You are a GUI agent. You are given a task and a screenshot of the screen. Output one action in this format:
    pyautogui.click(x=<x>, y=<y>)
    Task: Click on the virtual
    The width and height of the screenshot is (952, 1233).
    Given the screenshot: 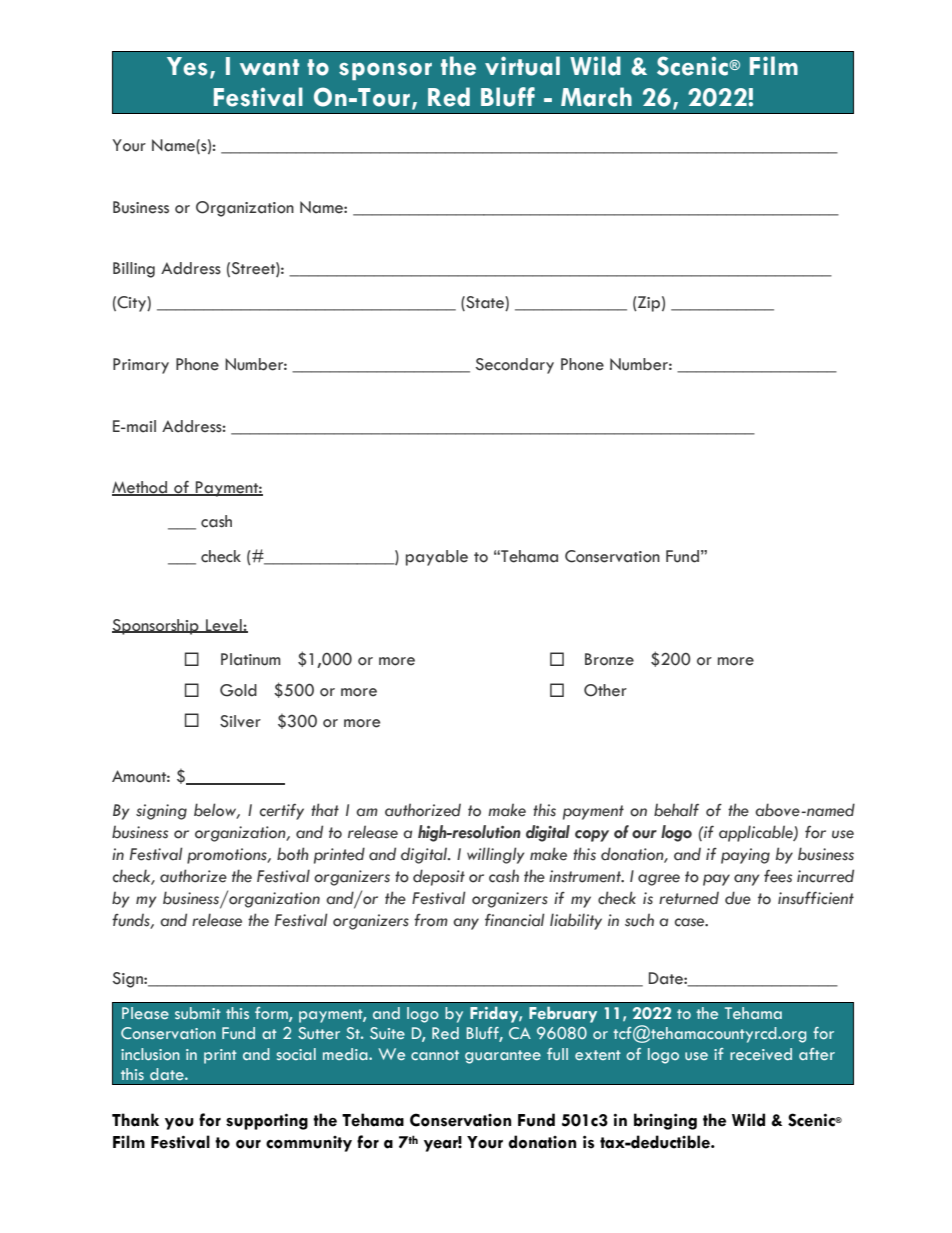 What is the action you would take?
    pyautogui.click(x=522, y=66)
